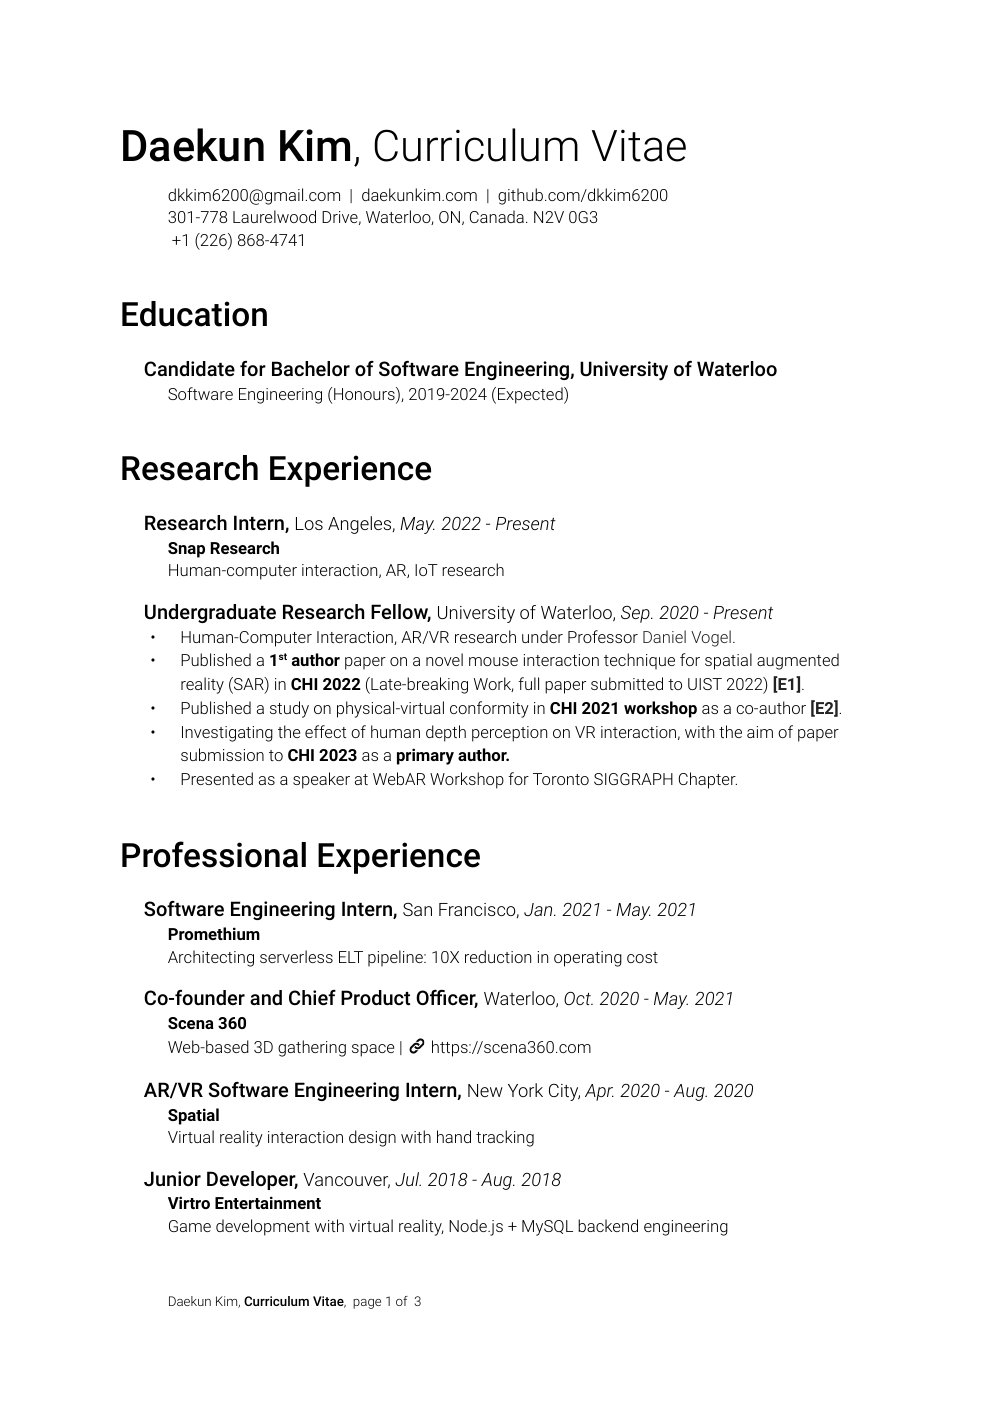 The width and height of the screenshot is (995, 1405). Describe the element at coordinates (289, 709) in the screenshot. I see `study` at that location.
